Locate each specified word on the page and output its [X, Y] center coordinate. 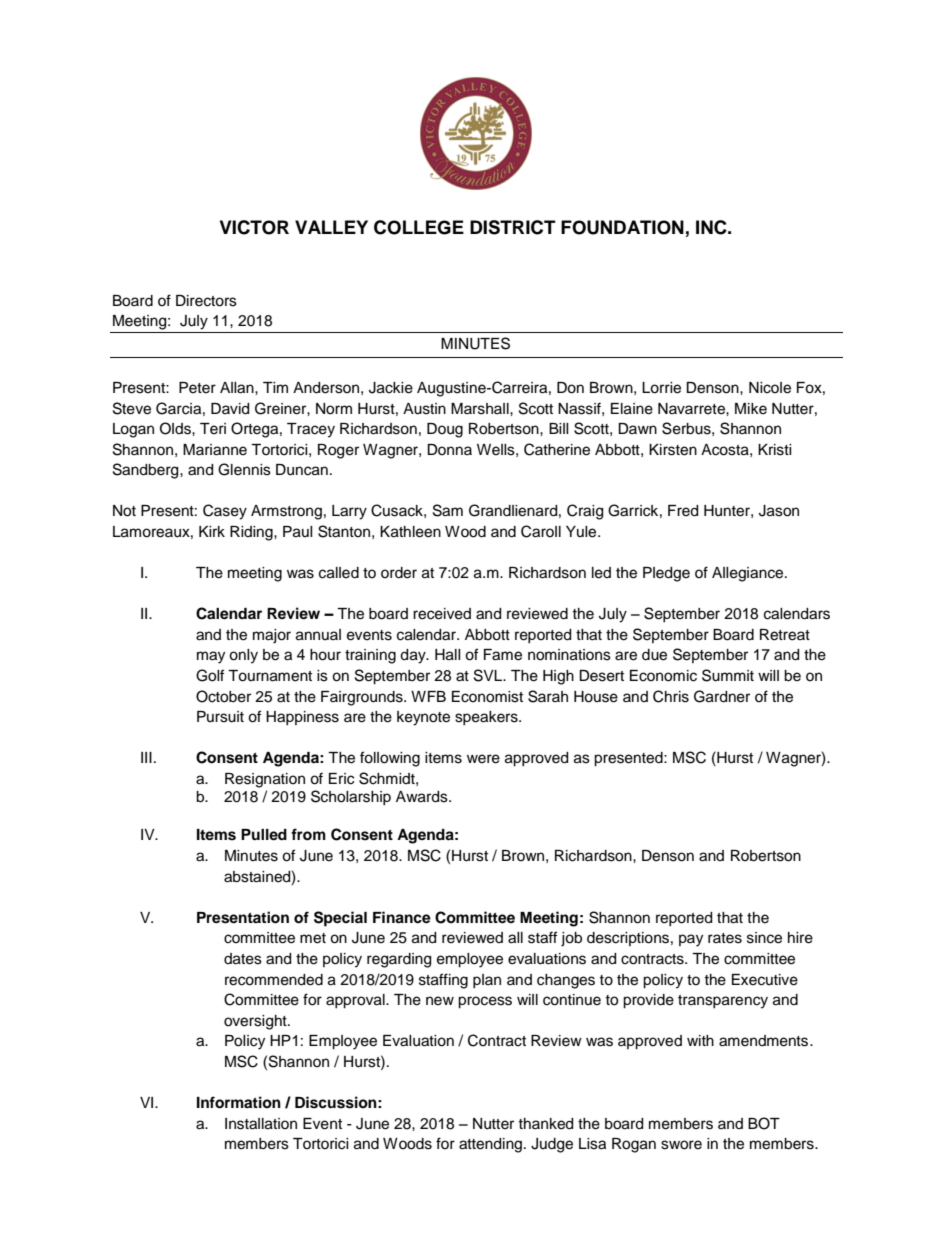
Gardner [722, 696]
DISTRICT [513, 227]
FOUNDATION [622, 227]
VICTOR [254, 227]
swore [681, 1145]
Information [239, 1102]
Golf [210, 675]
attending [490, 1145]
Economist [487, 697]
